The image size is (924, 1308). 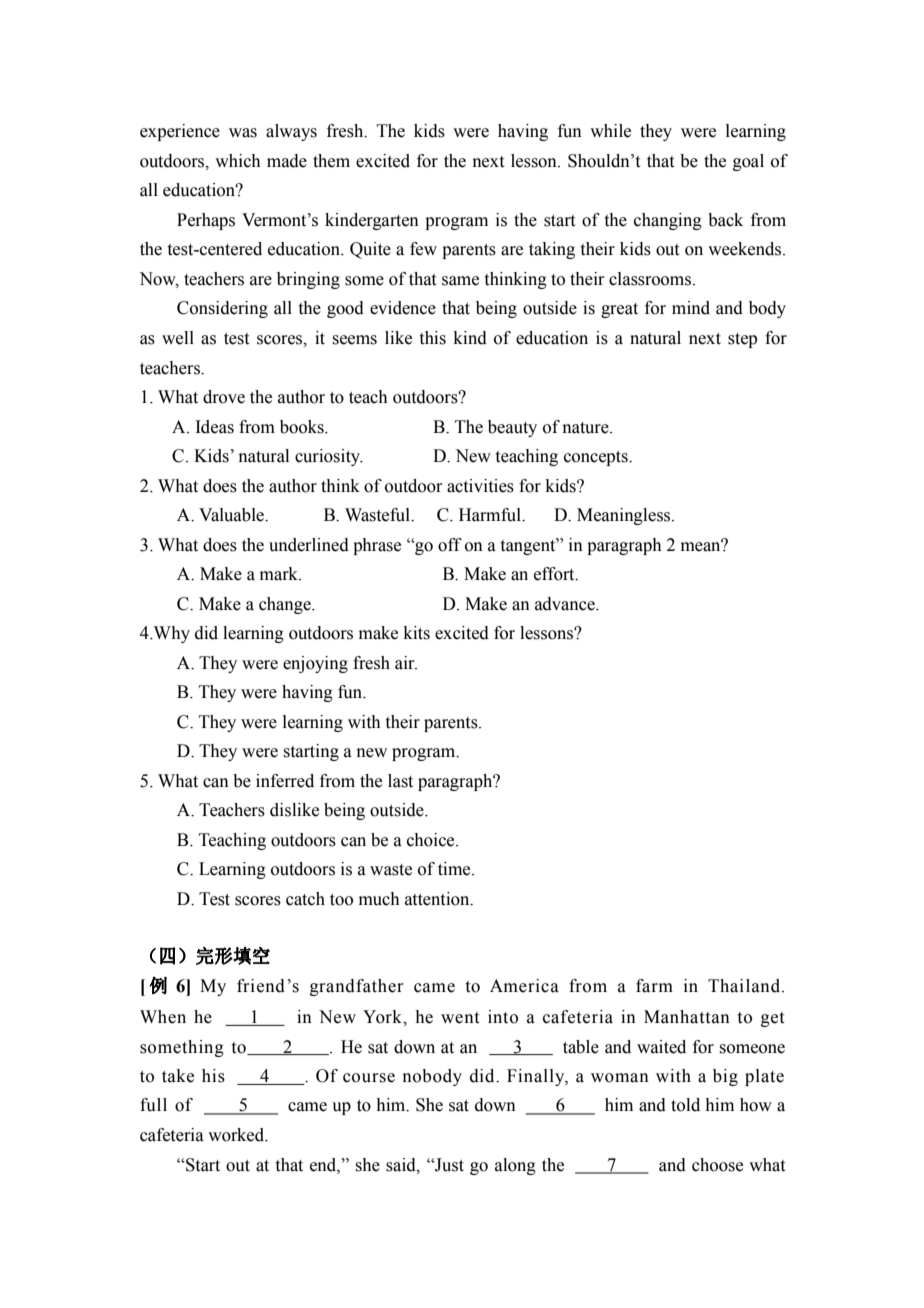 I want to click on catch, so click(x=305, y=899).
